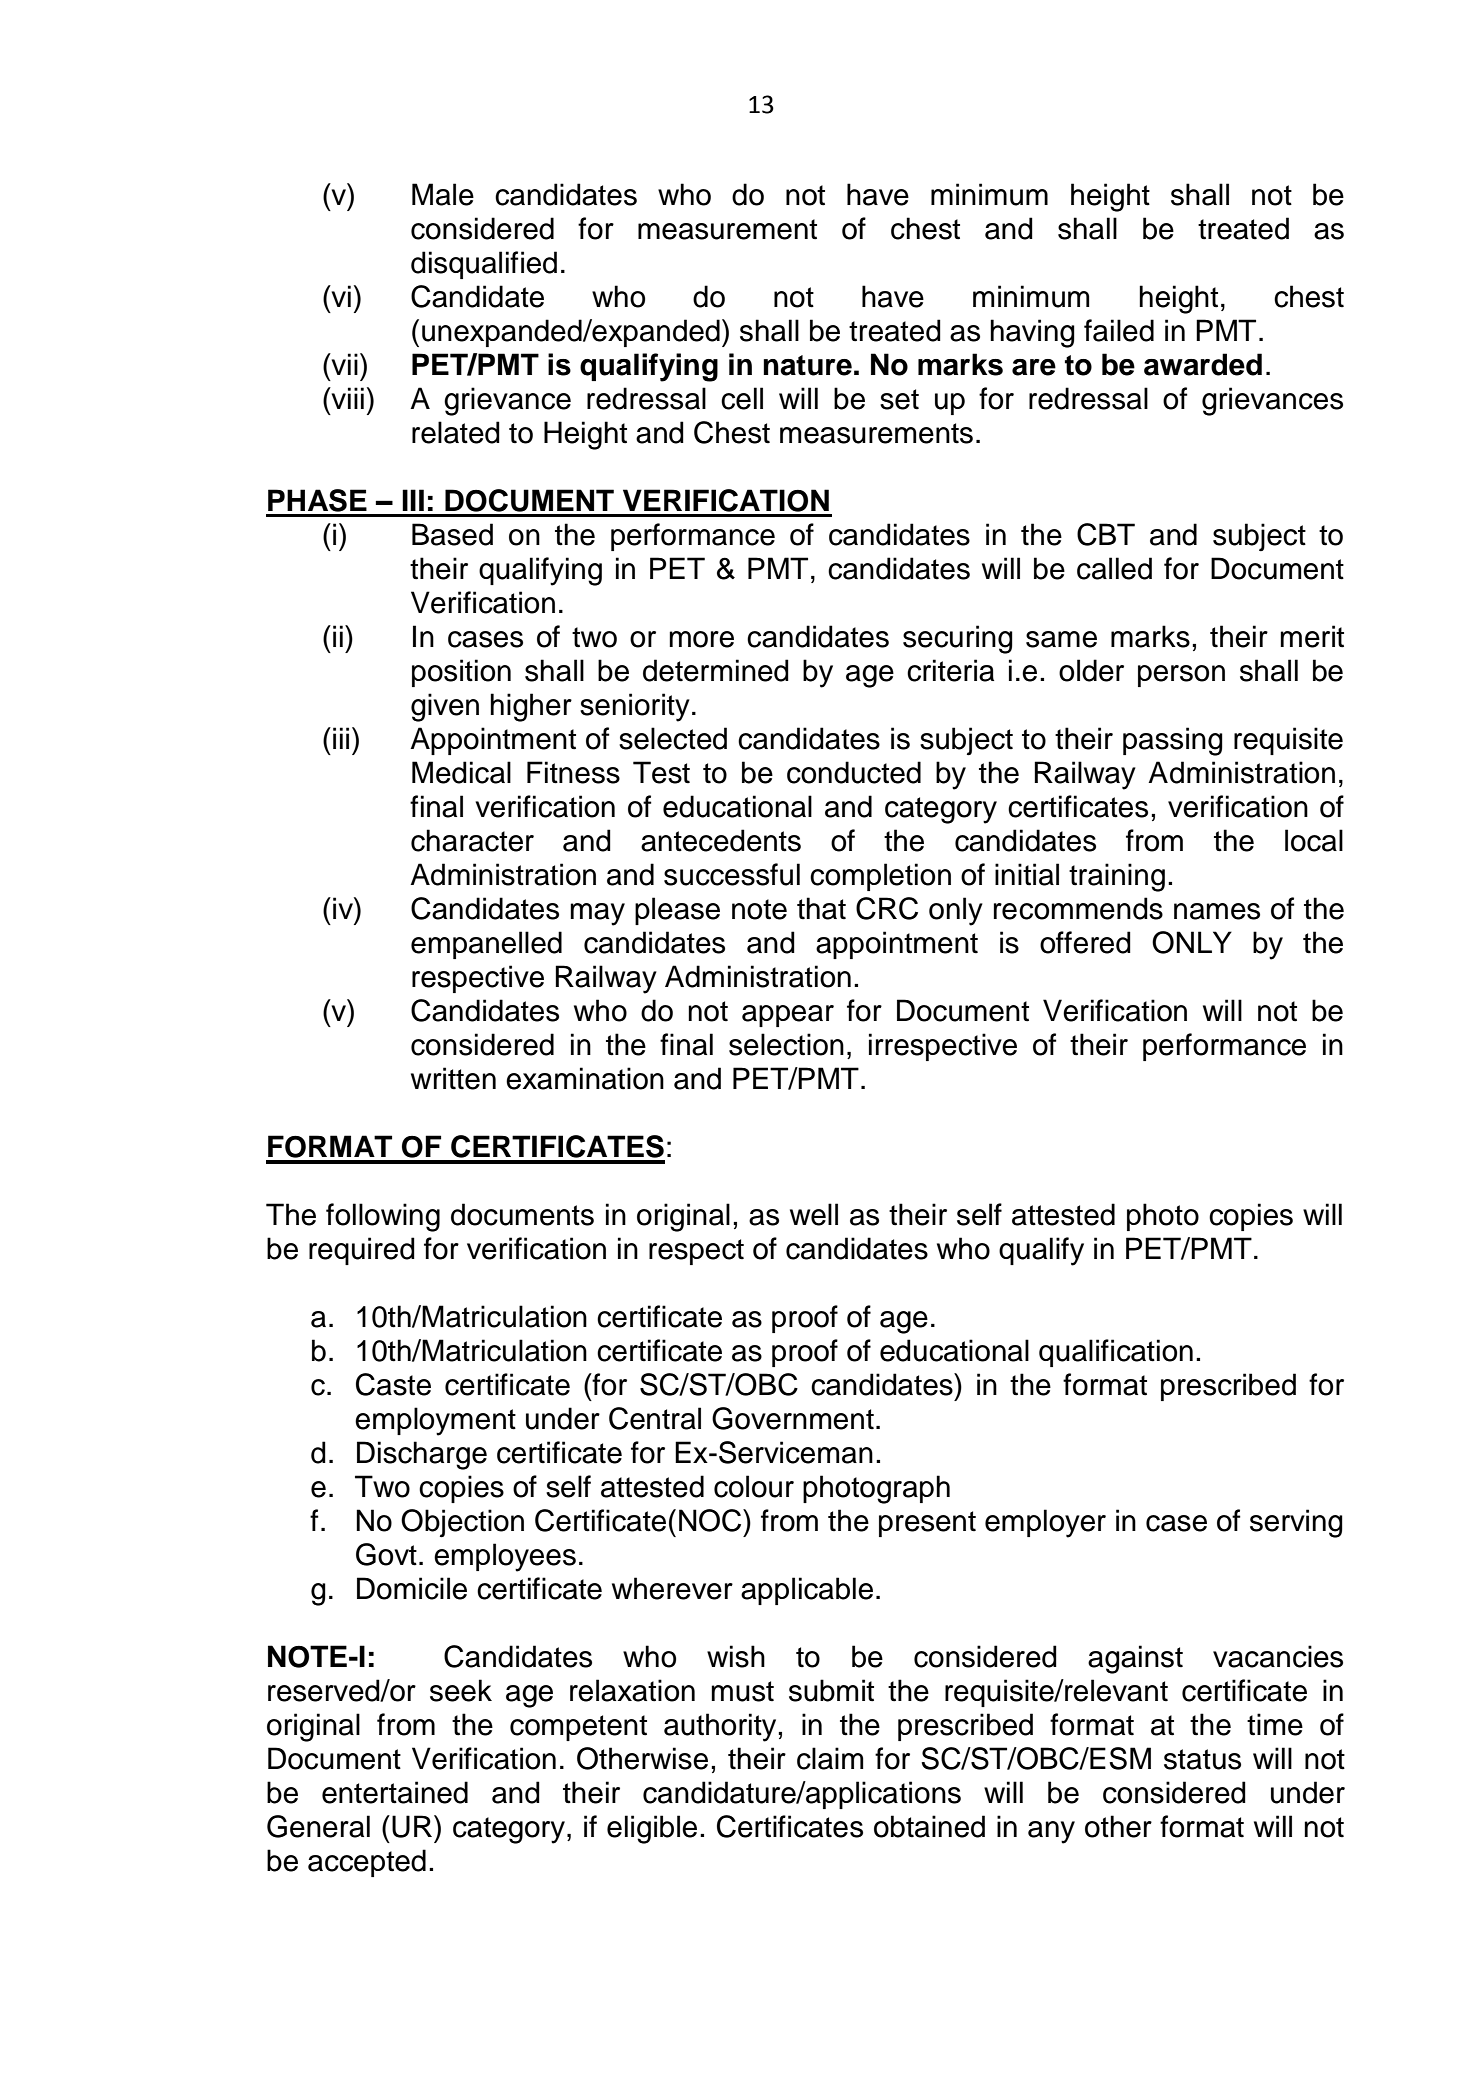 The image size is (1467, 2075). I want to click on claim, so click(830, 1758).
